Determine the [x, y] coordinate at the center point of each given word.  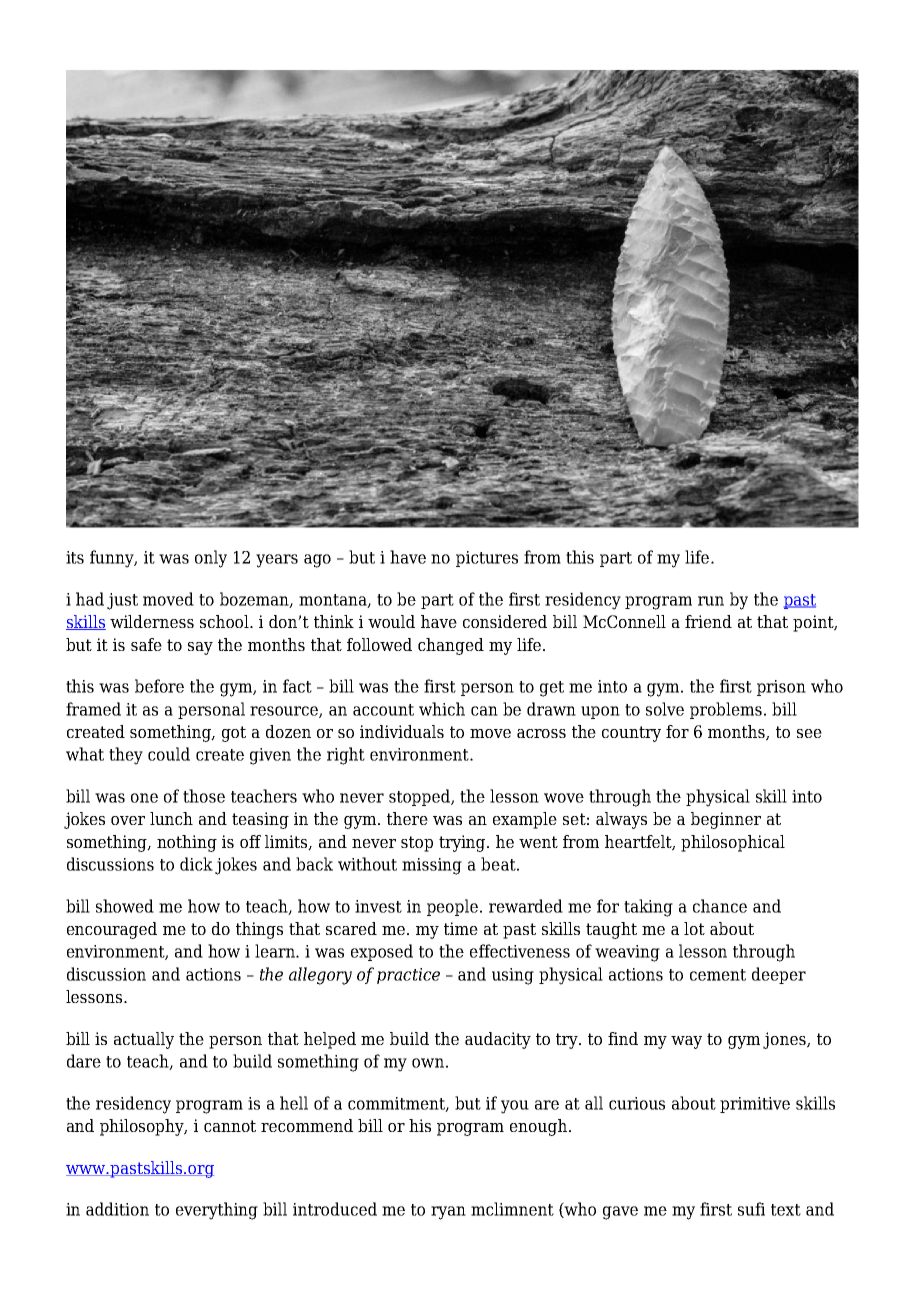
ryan [448, 1213]
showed [125, 906]
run [711, 601]
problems [726, 710]
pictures [487, 559]
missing [432, 866]
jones [785, 1040]
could [169, 754]
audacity [498, 1040]
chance [720, 906]
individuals [402, 731]
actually [144, 1040]
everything [217, 1211]
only [211, 559]
